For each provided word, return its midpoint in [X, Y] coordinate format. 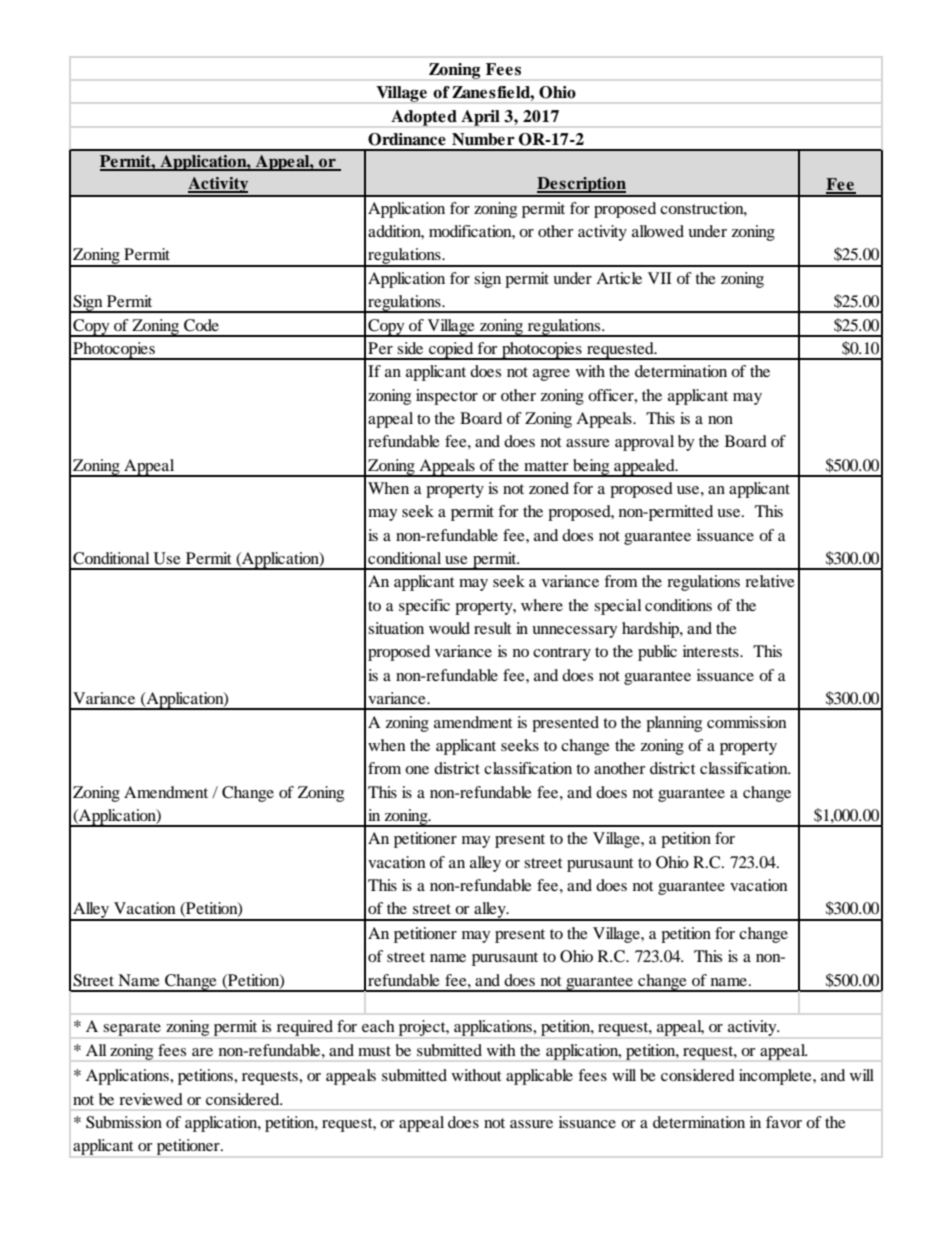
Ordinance [407, 139]
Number [483, 139]
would [449, 628]
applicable [539, 1077]
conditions [678, 605]
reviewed [151, 1099]
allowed [658, 231]
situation [396, 628]
